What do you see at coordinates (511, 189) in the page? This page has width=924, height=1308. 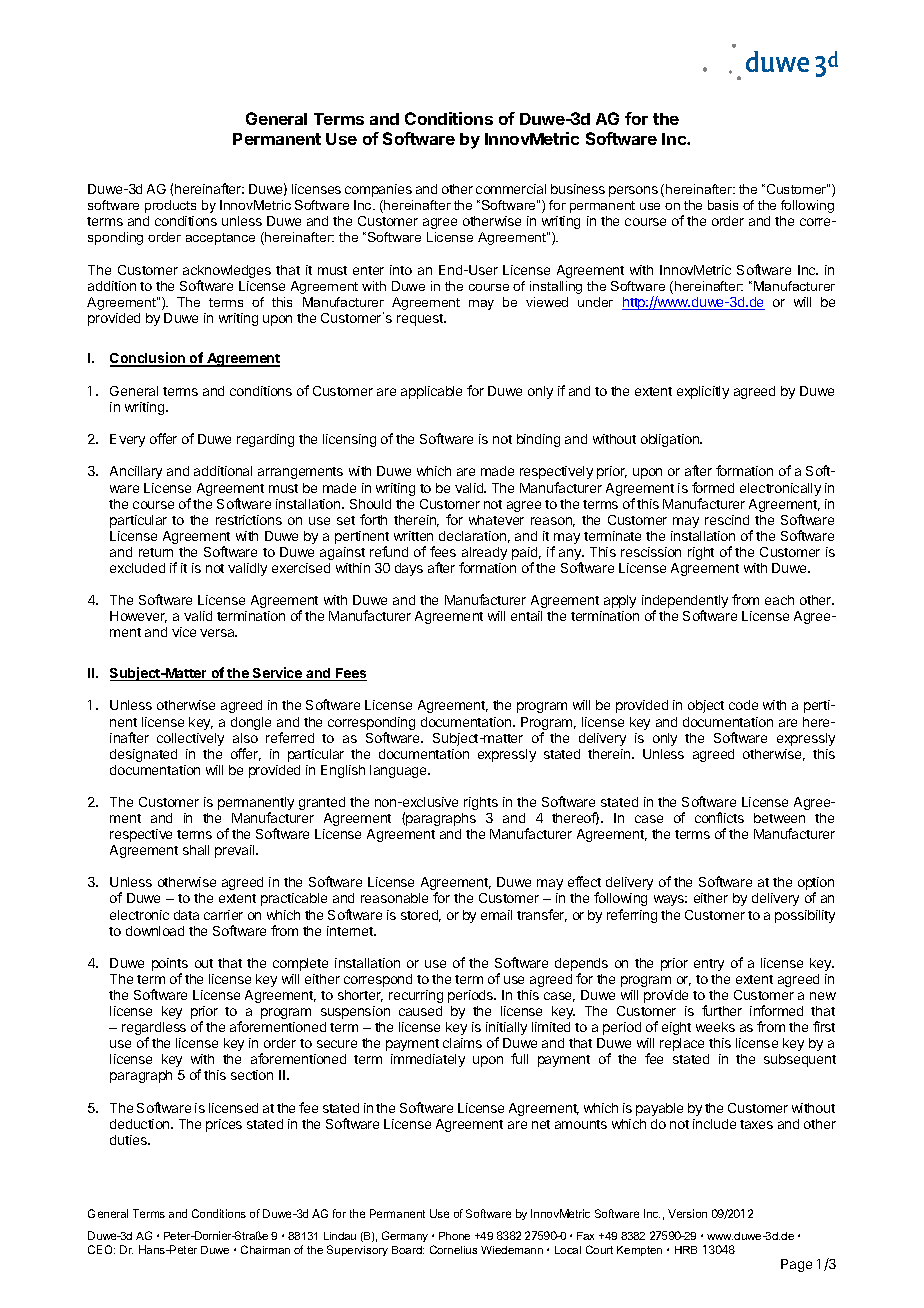 I see `commercial` at bounding box center [511, 189].
